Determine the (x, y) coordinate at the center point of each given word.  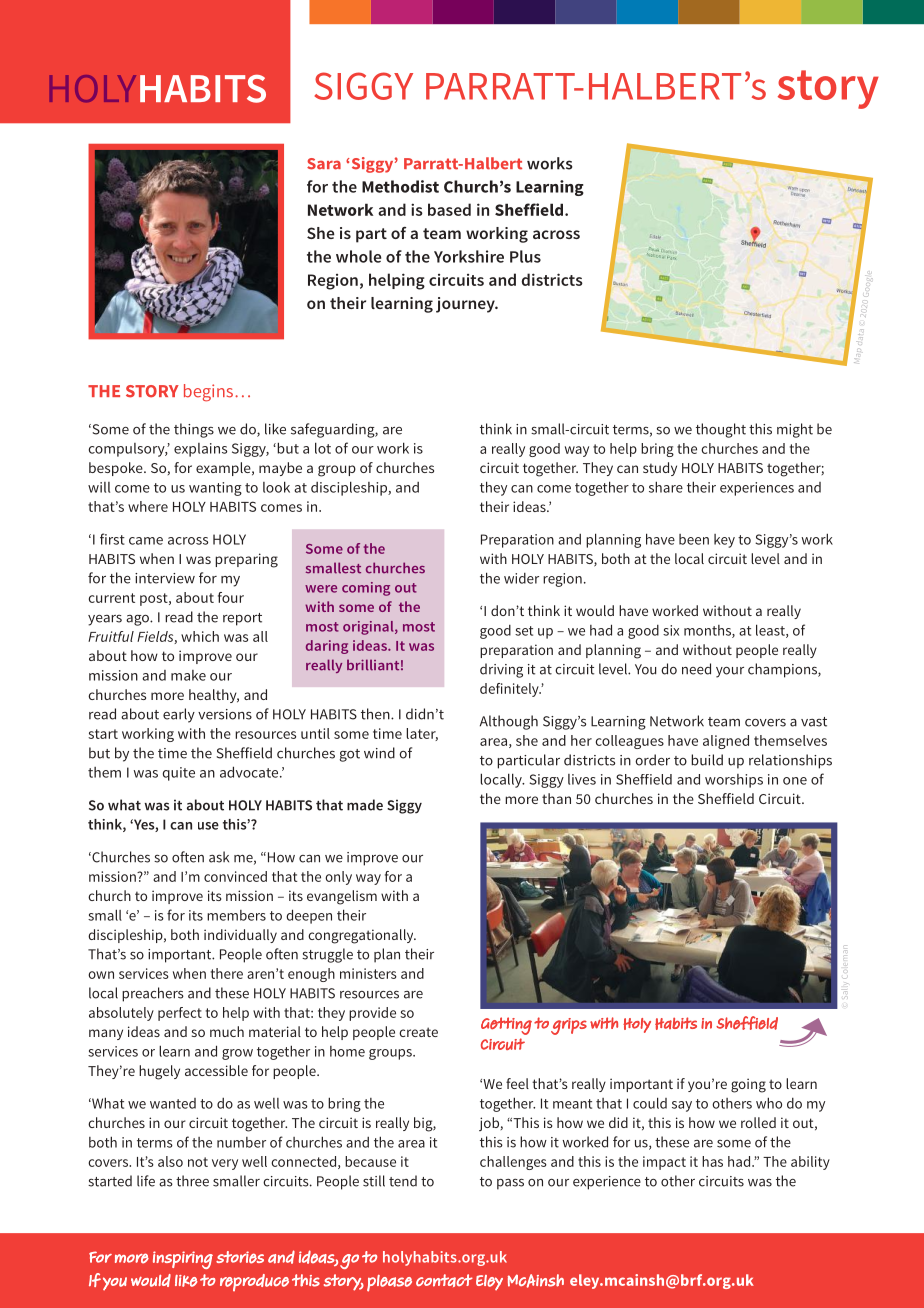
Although (509, 722)
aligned (726, 742)
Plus (525, 256)
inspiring (183, 1260)
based (449, 209)
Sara (324, 164)
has (712, 1161)
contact (444, 1280)
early (179, 715)
